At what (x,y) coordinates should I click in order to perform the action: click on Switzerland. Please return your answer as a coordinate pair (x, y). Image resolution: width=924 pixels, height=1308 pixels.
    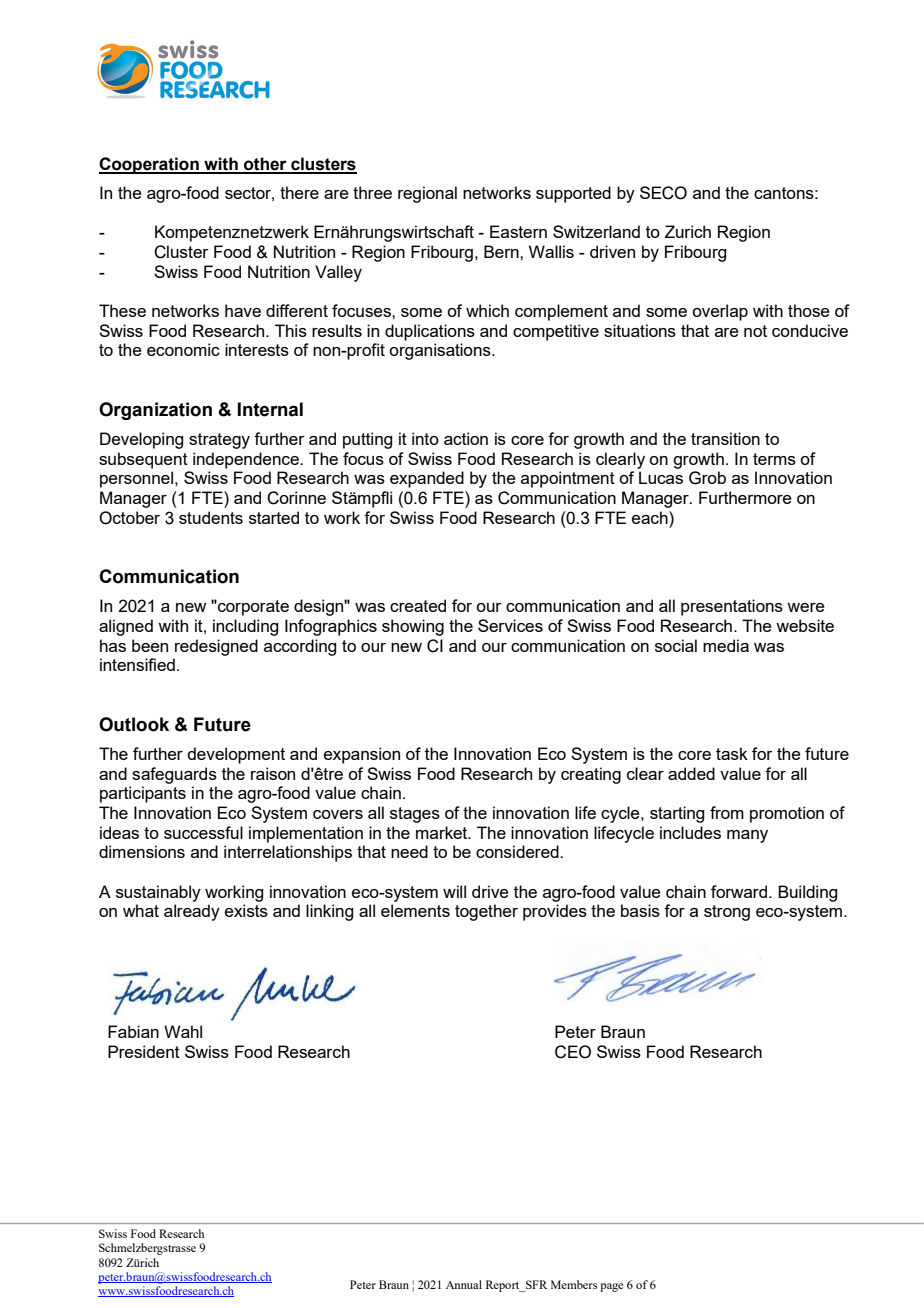
    Looking at the image, I should click on (596, 231).
